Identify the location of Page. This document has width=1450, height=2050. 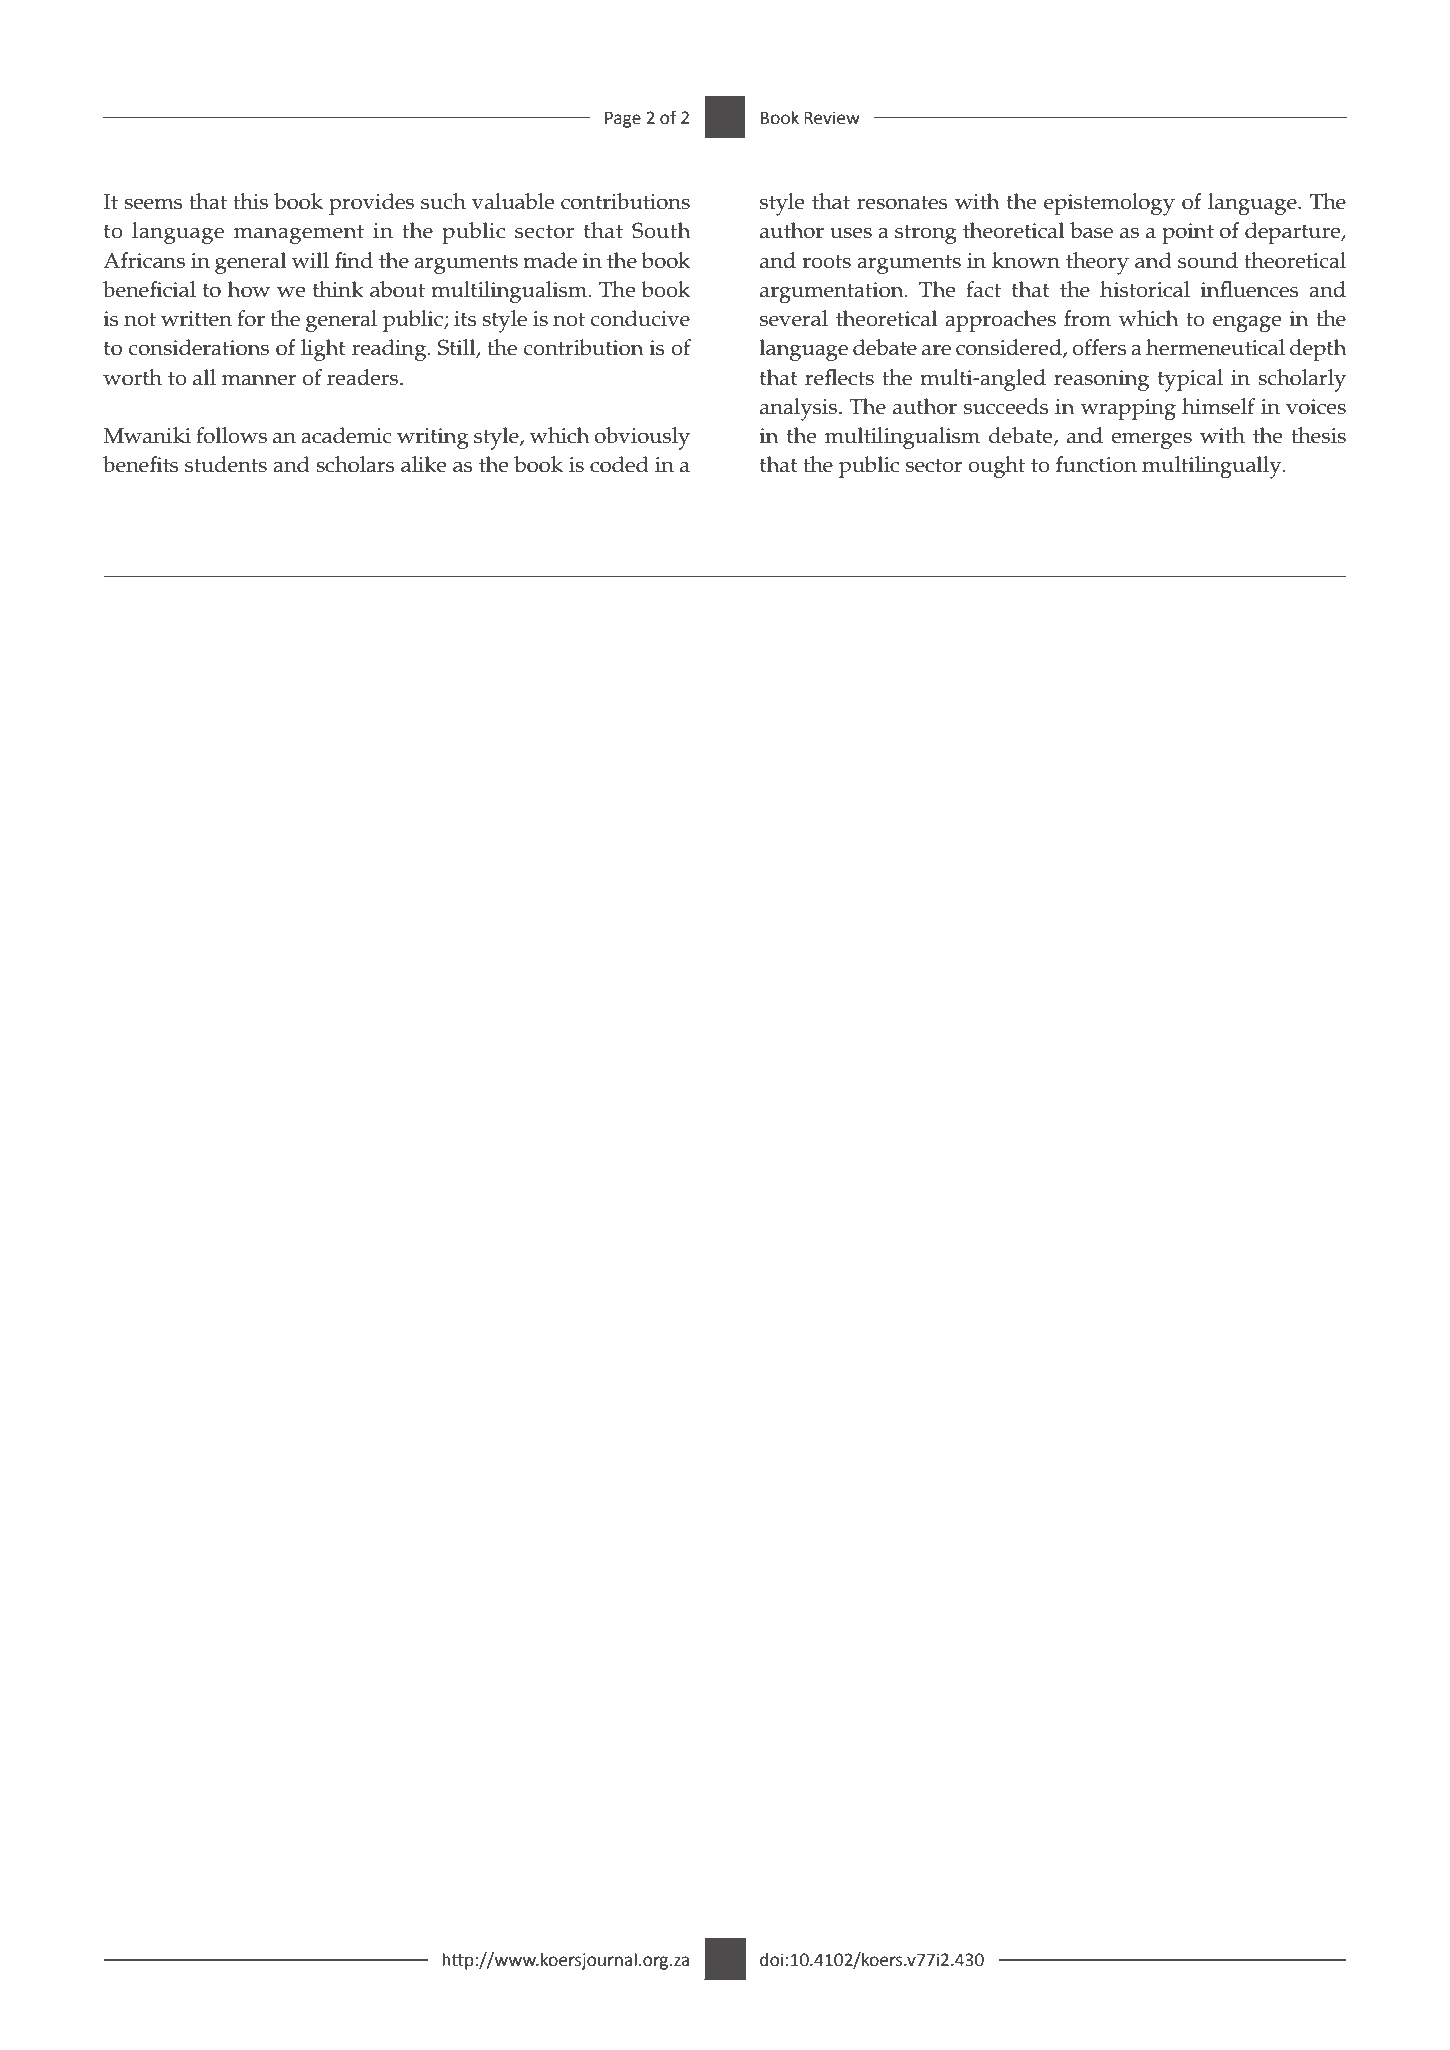
(623, 120).
